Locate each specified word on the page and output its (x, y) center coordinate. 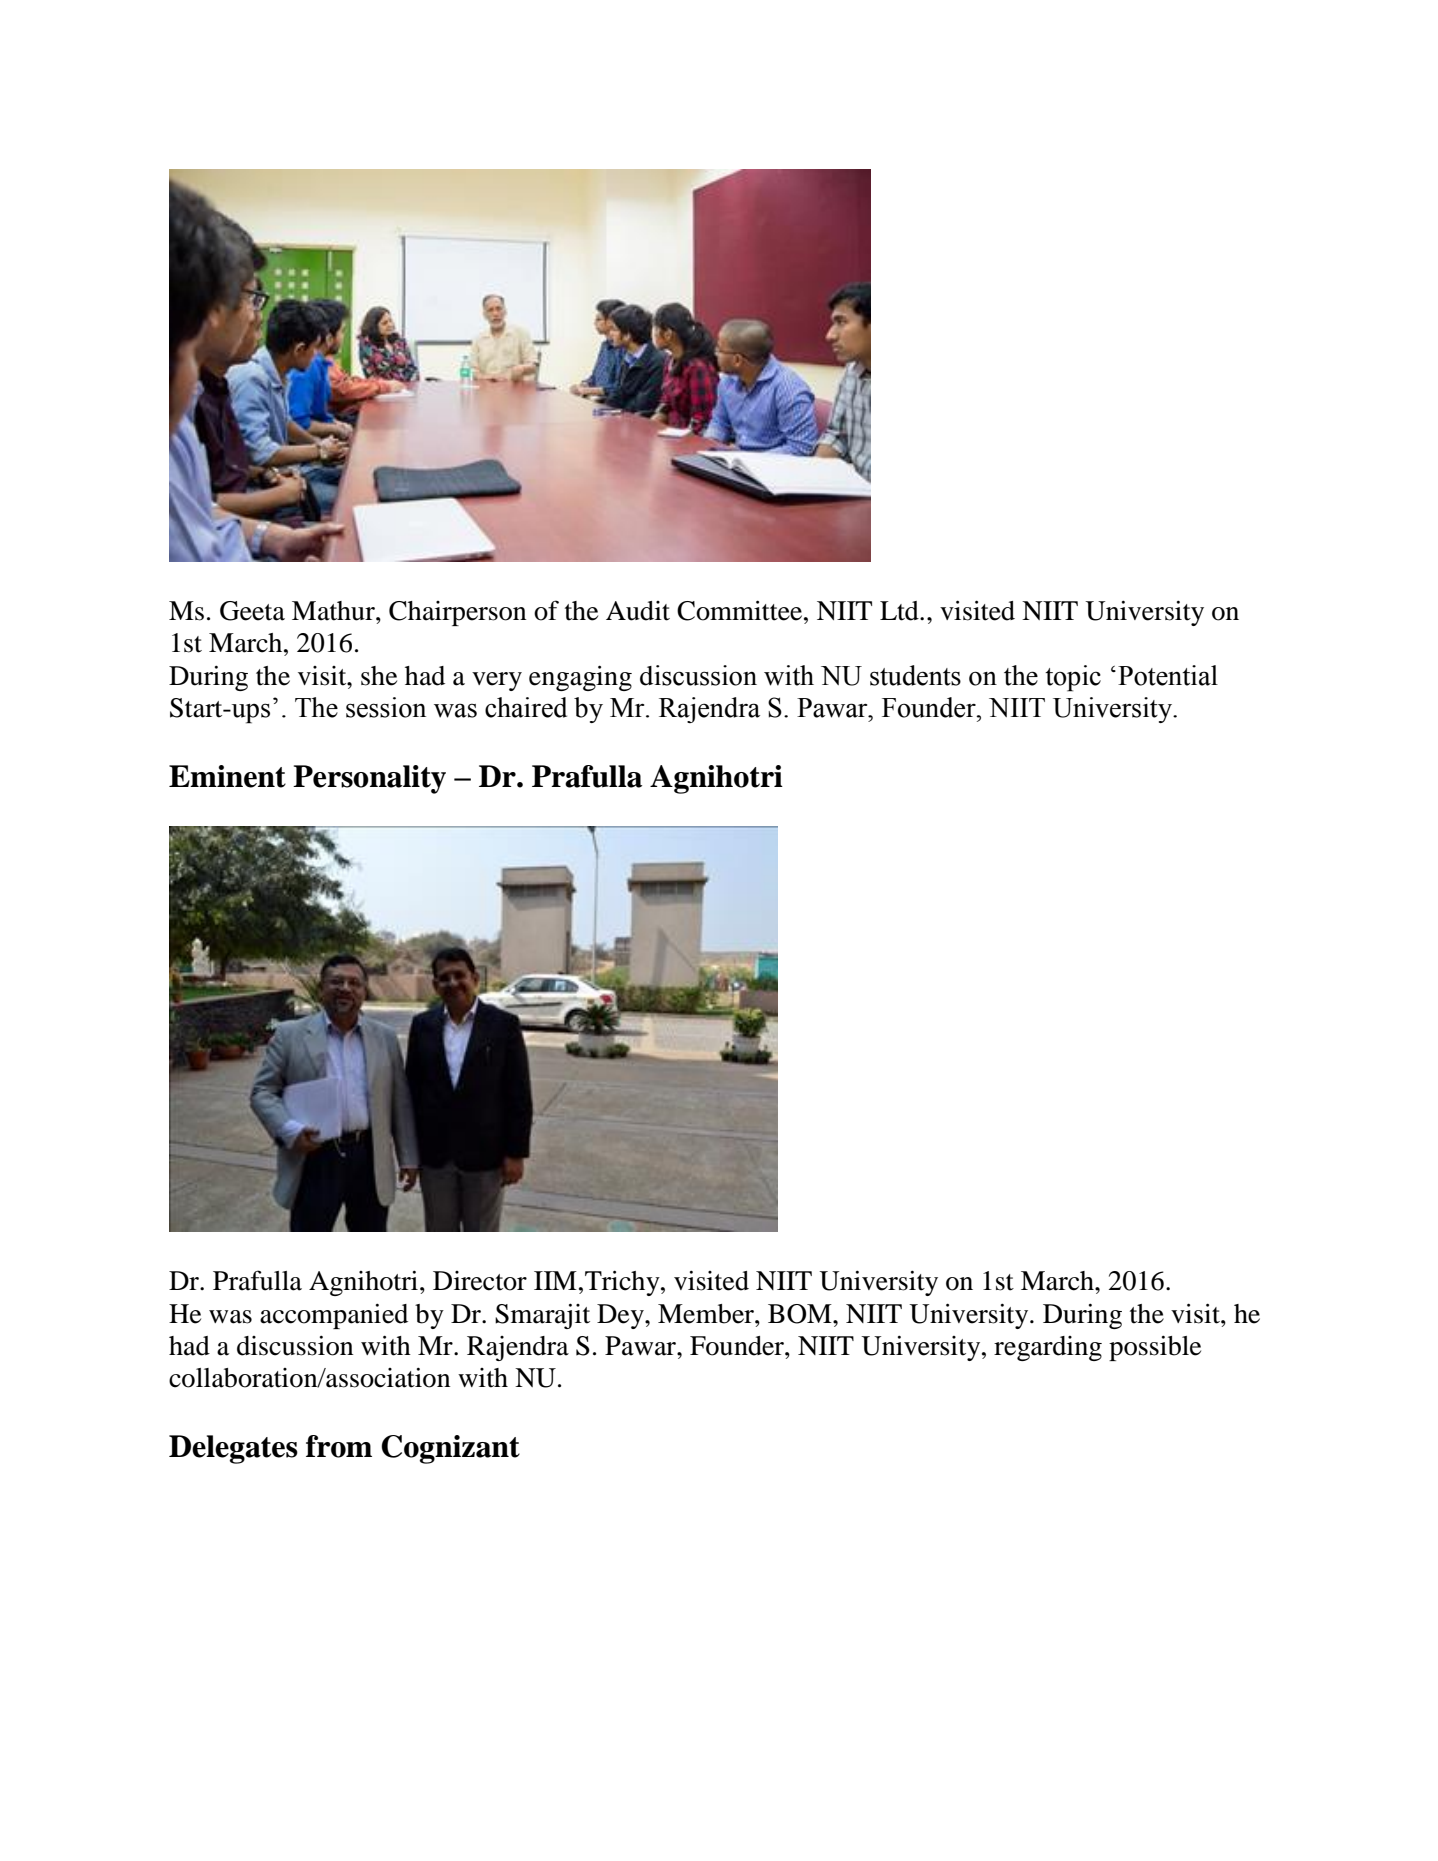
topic (1073, 678)
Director (480, 1281)
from (339, 1446)
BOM (801, 1314)
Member (707, 1314)
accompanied (334, 1316)
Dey (621, 1316)
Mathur (334, 611)
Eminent (227, 776)
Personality (369, 779)
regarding (1048, 1348)
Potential (1168, 675)
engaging (580, 678)
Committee (741, 610)
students (915, 675)
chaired (526, 707)
